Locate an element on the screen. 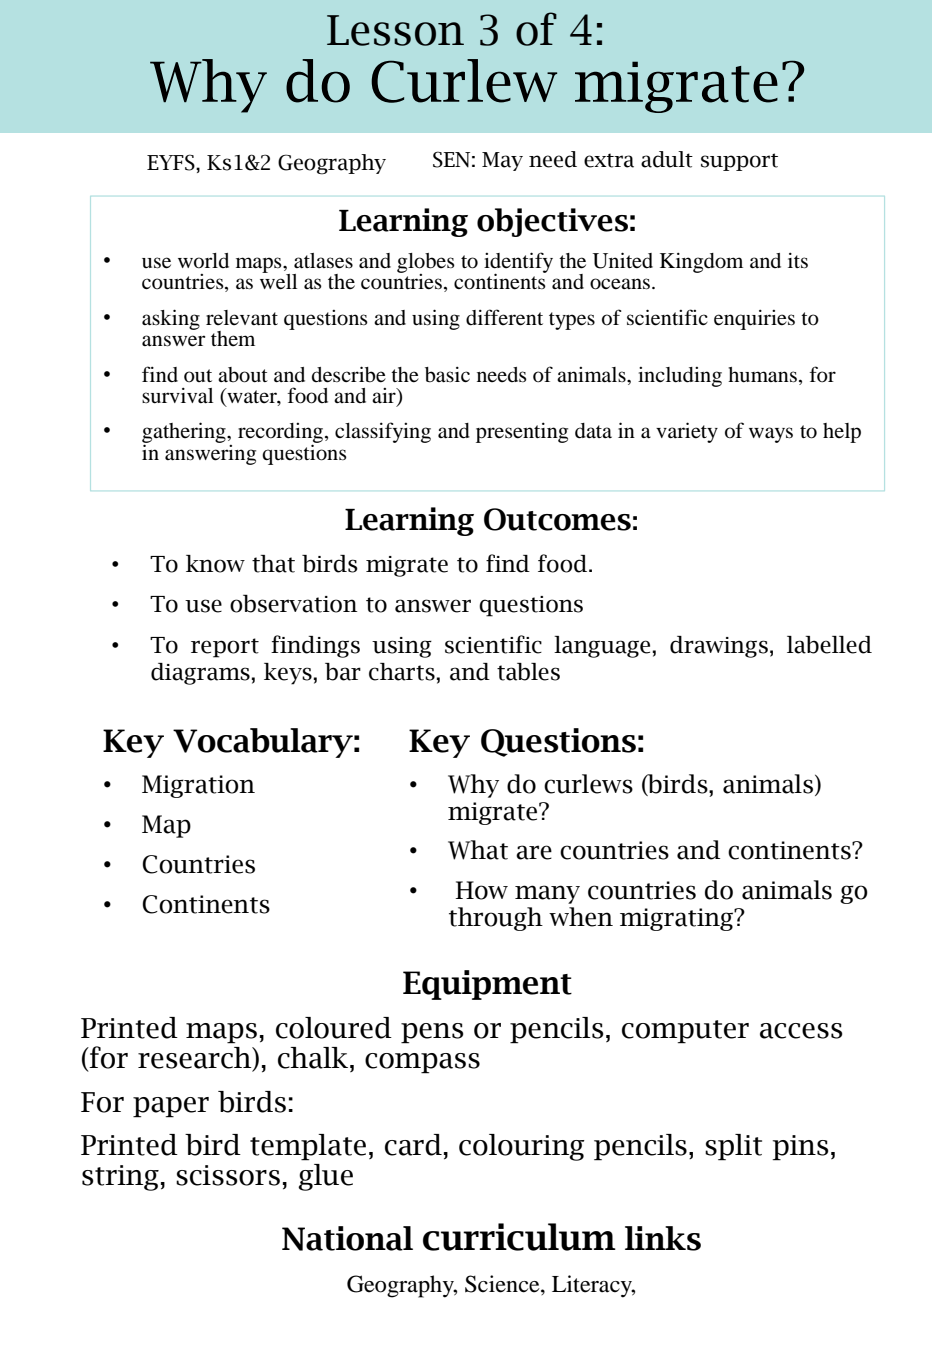 The height and width of the screenshot is (1347, 932). support is located at coordinates (739, 162).
